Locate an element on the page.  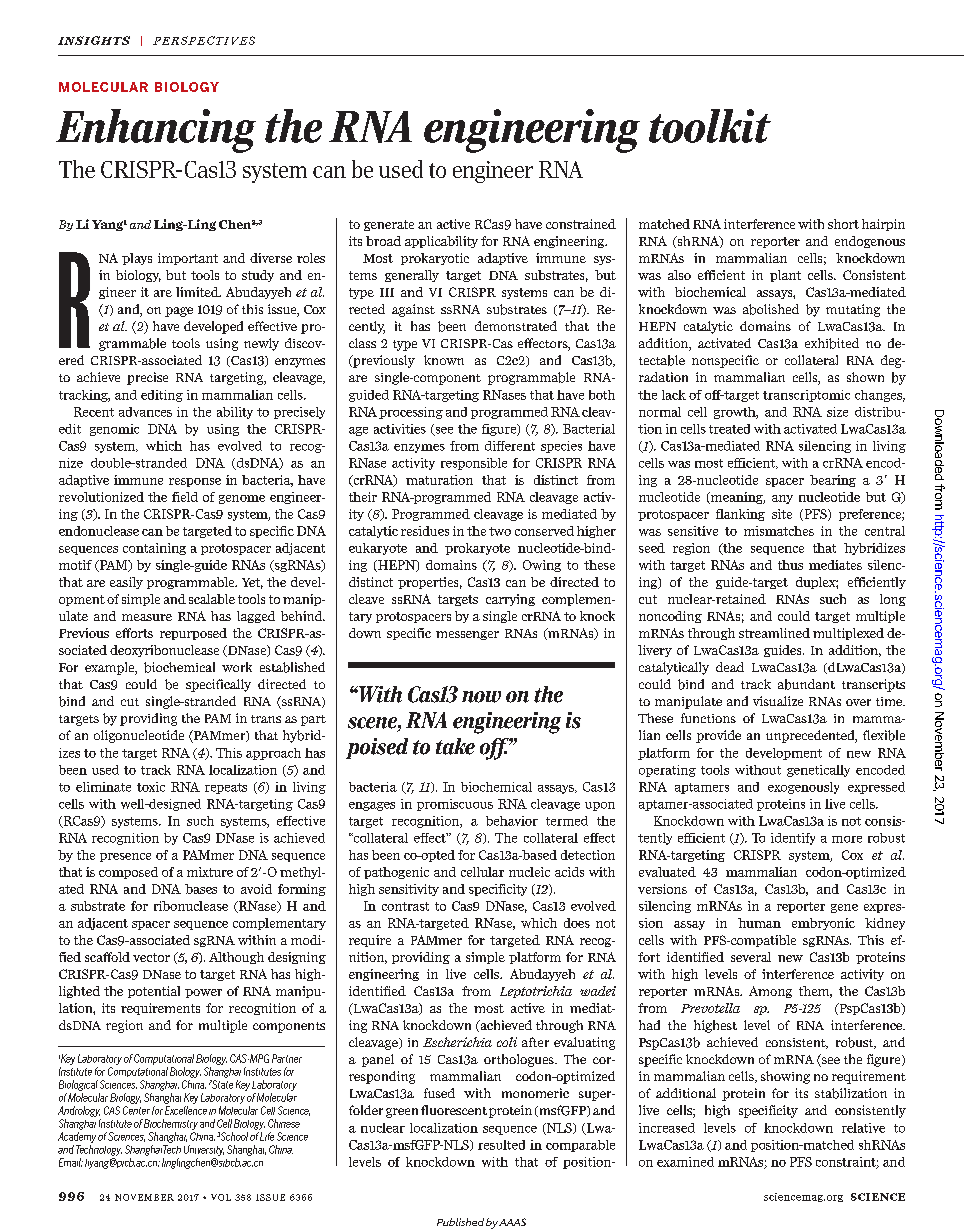
different is located at coordinates (510, 446).
